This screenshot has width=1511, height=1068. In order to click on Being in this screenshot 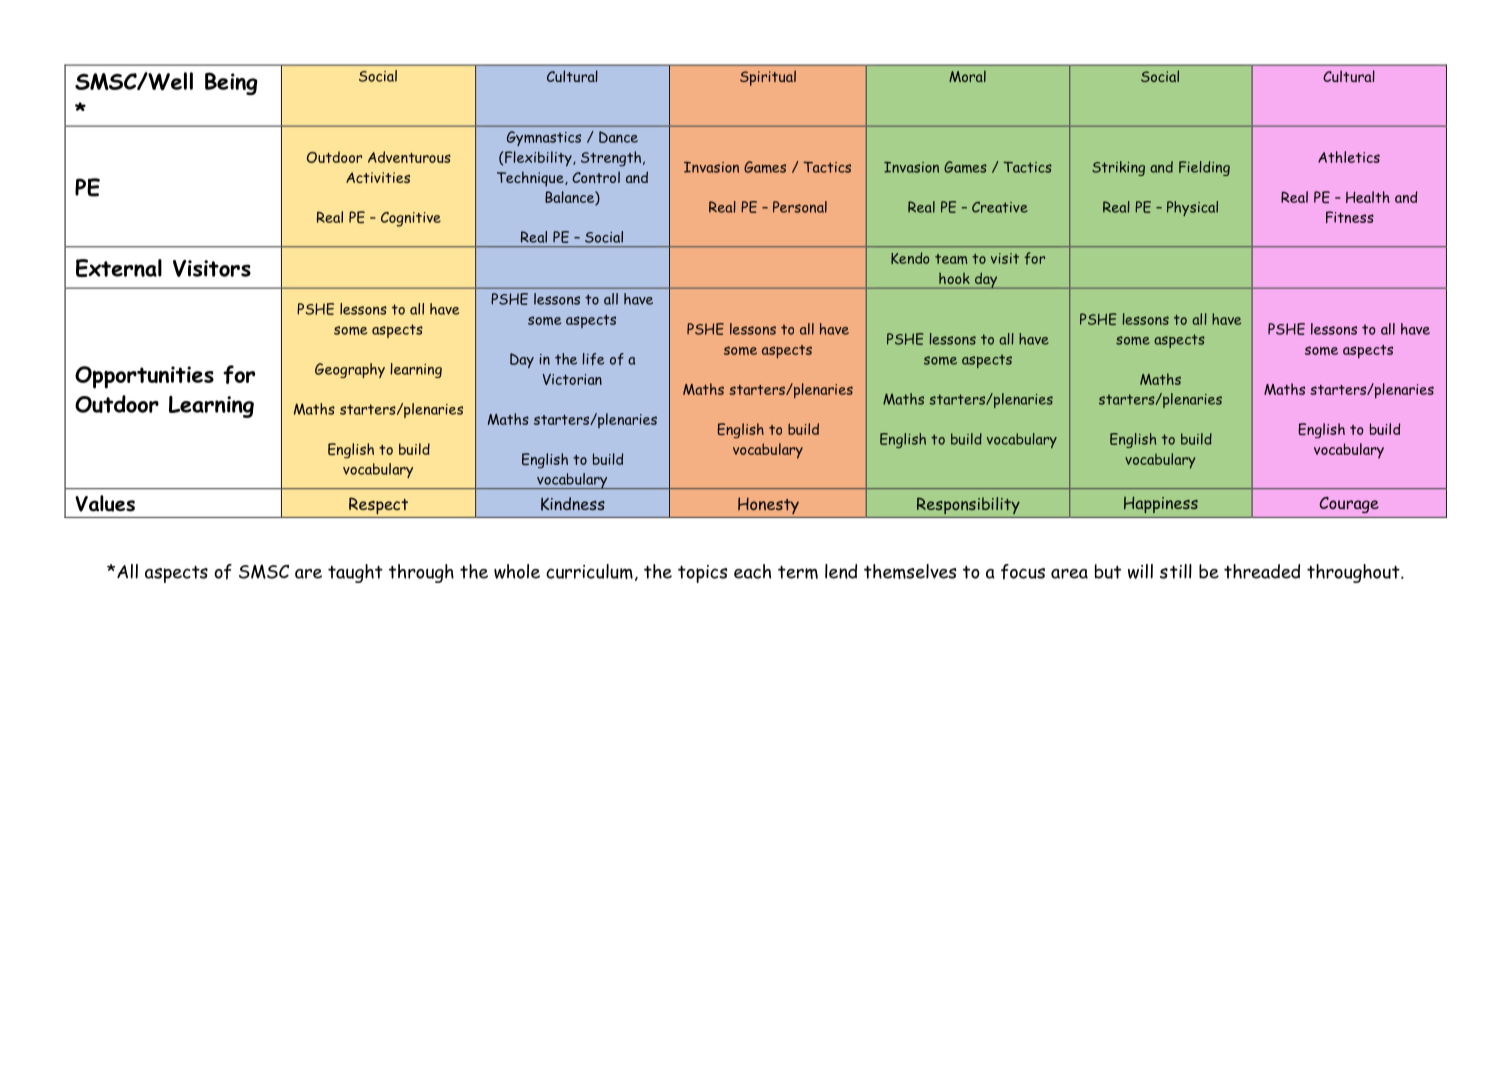, I will do `click(231, 83)`.
